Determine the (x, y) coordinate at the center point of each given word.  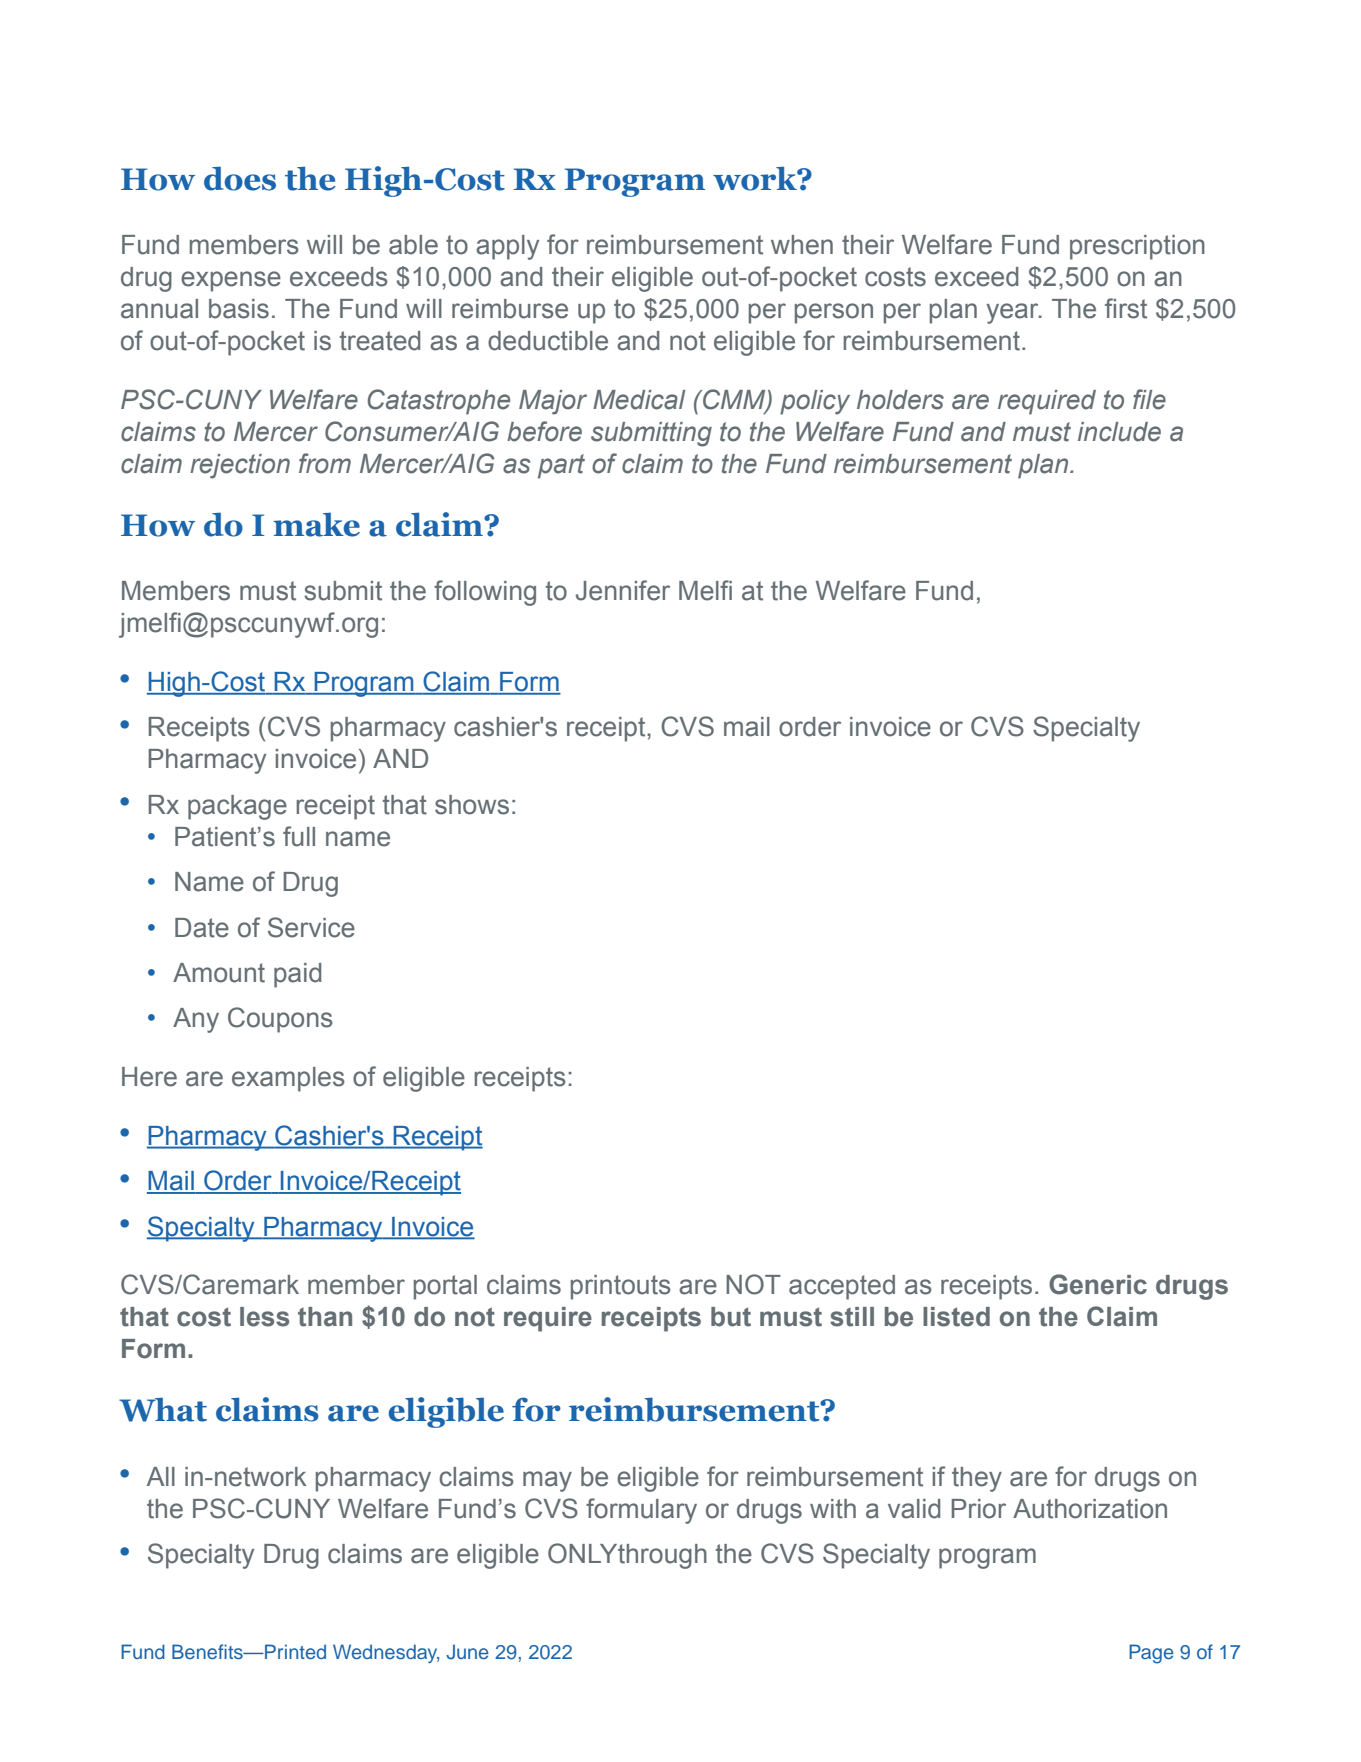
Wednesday (386, 1653)
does (240, 178)
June (467, 1652)
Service (311, 927)
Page (1151, 1654)
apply (507, 247)
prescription (1137, 247)
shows (472, 805)
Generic (1098, 1284)
